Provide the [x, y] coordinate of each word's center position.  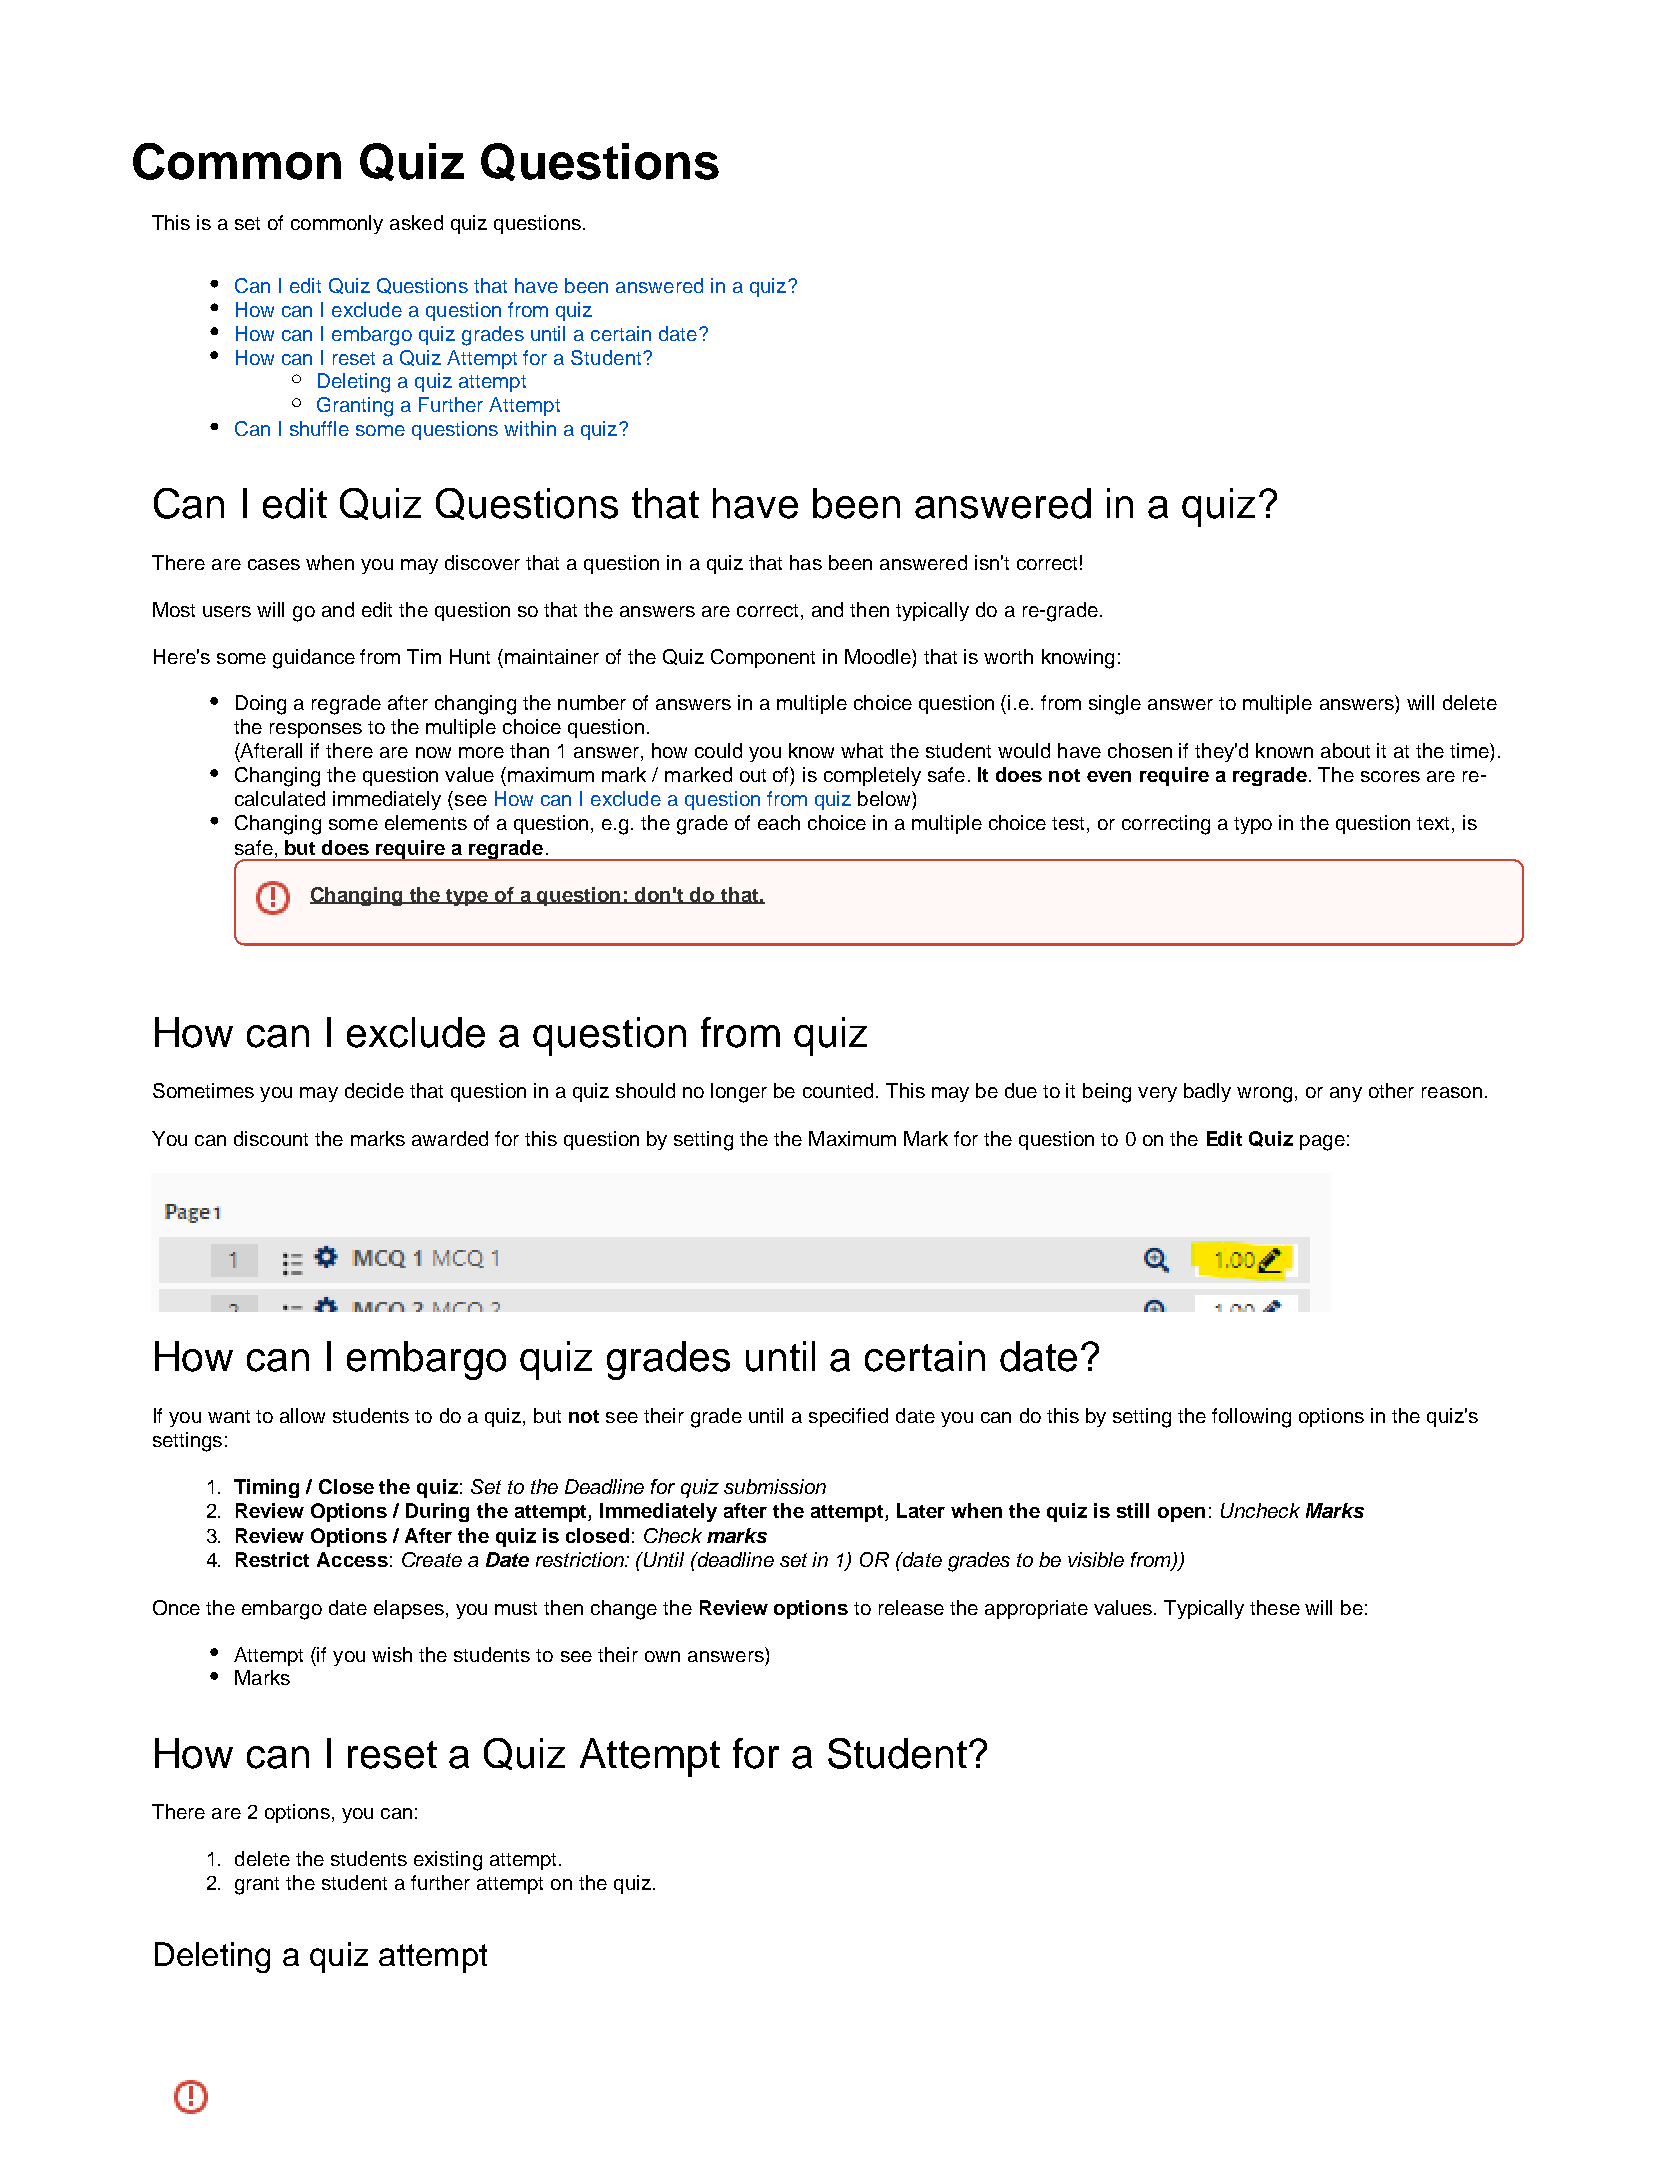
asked [416, 222]
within [530, 428]
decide [374, 1090]
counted [838, 1090]
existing [448, 1861]
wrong [1264, 1095]
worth [1008, 656]
